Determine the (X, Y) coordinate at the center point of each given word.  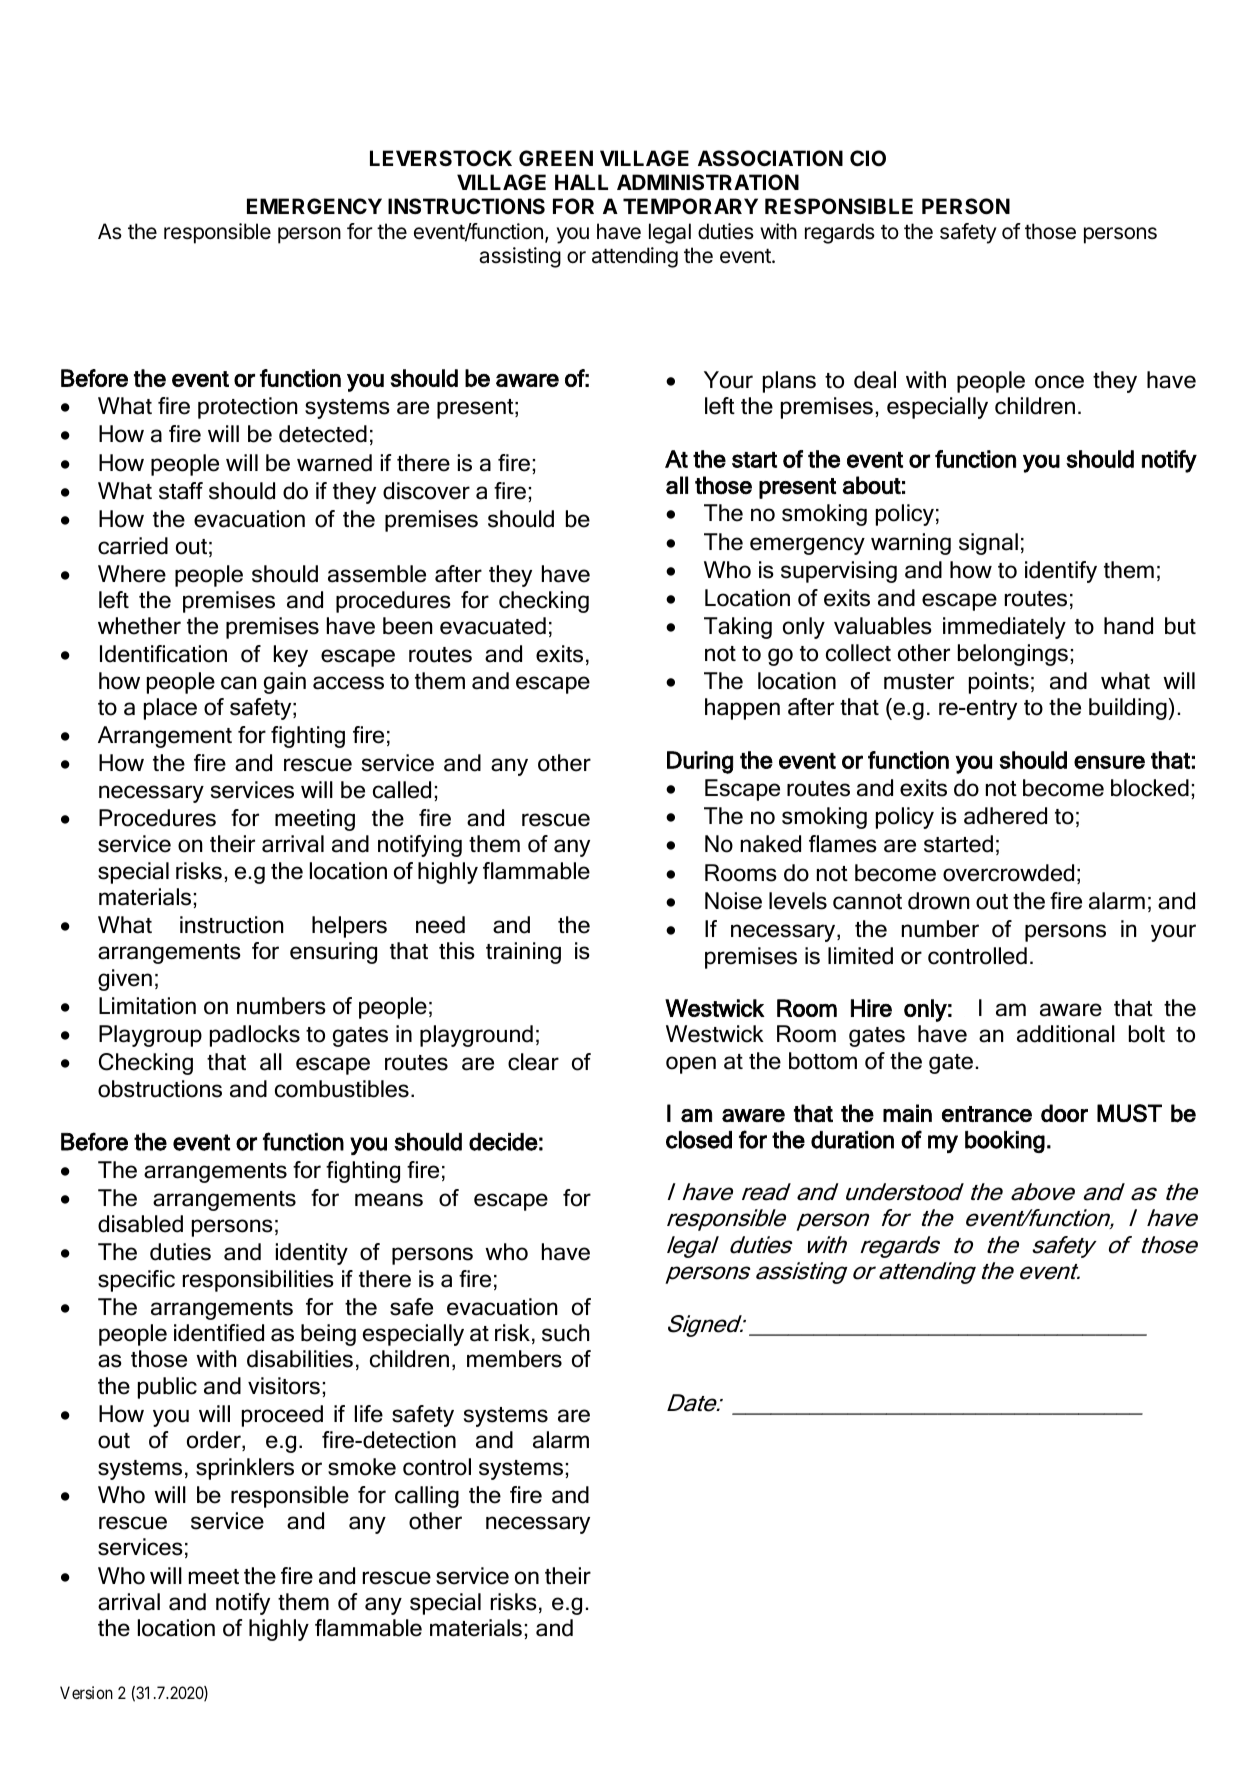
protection (247, 408)
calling (427, 1497)
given (125, 980)
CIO (868, 158)
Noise (733, 901)
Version (86, 1692)
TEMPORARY (690, 206)
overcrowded (1008, 873)
